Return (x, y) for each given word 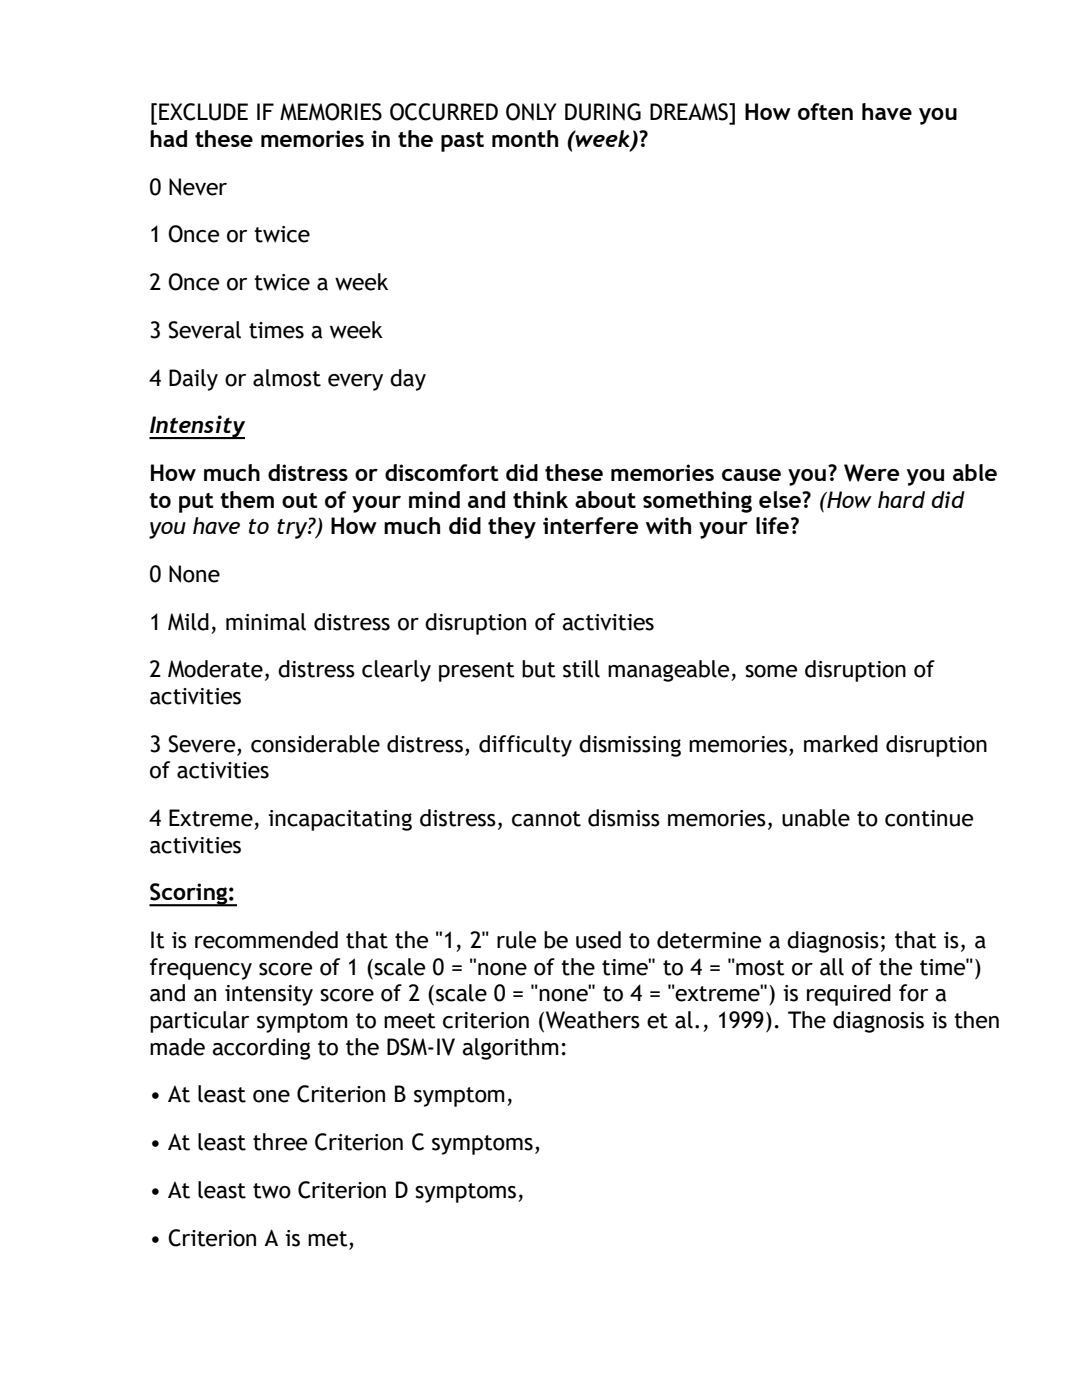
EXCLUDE (203, 112)
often (825, 111)
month (525, 138)
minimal (266, 622)
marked (841, 744)
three (280, 1142)
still (581, 669)
